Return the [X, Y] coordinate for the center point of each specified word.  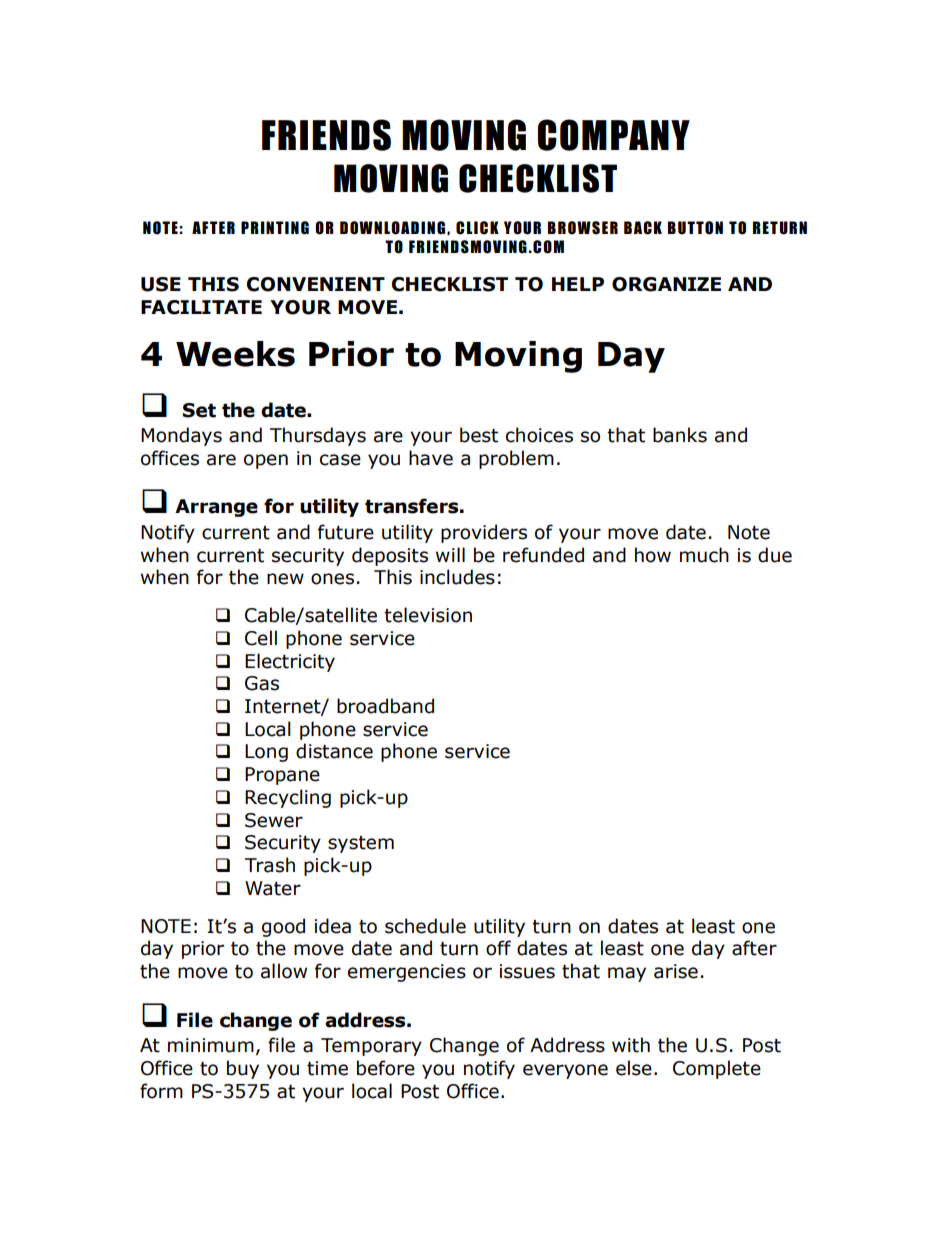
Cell [261, 638]
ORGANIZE [666, 284]
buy [243, 1069]
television [428, 615]
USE [161, 284]
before [386, 1068]
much [704, 555]
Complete [717, 1069]
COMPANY [614, 135]
